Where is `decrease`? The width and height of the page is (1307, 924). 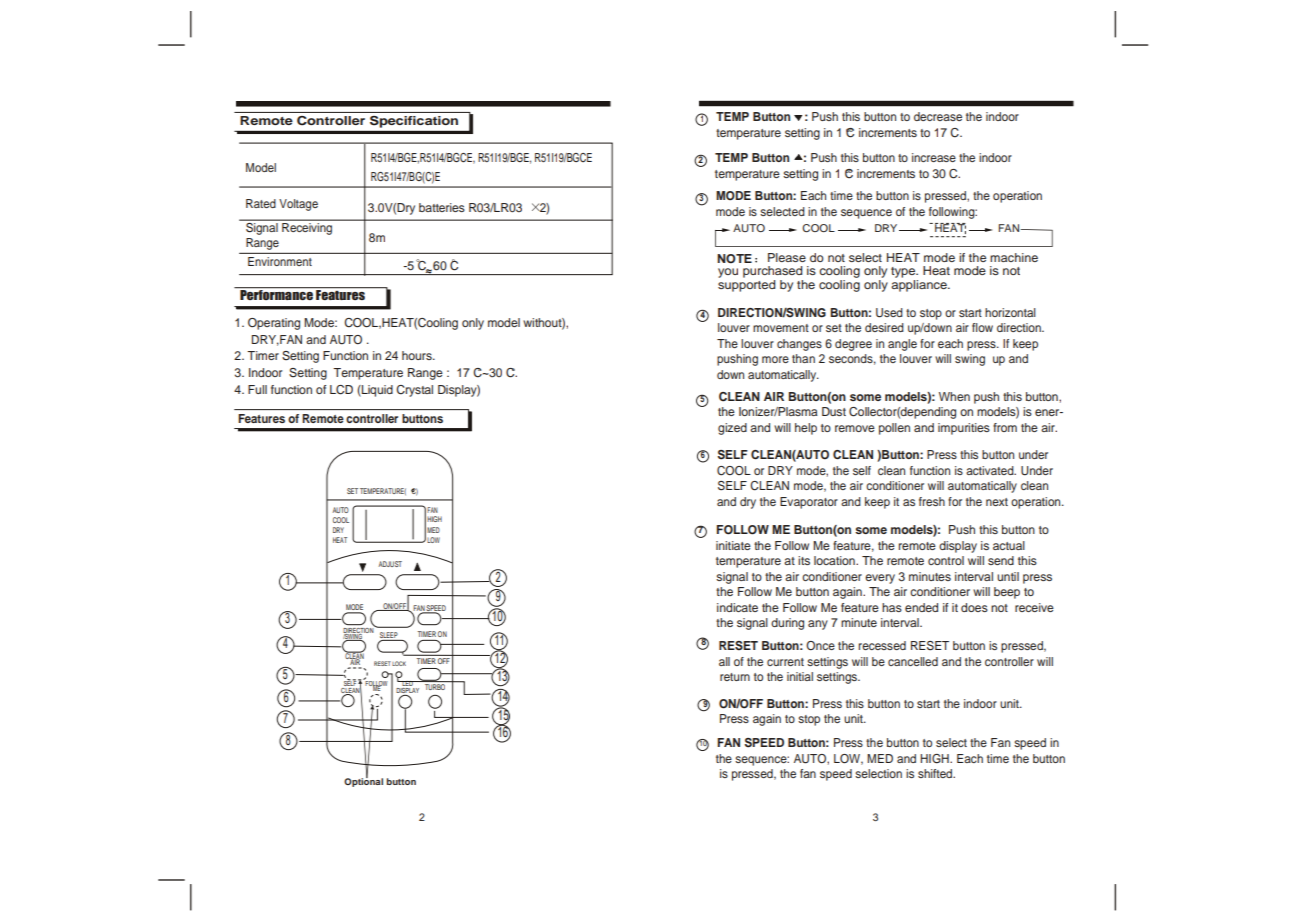
decrease is located at coordinates (938, 116).
